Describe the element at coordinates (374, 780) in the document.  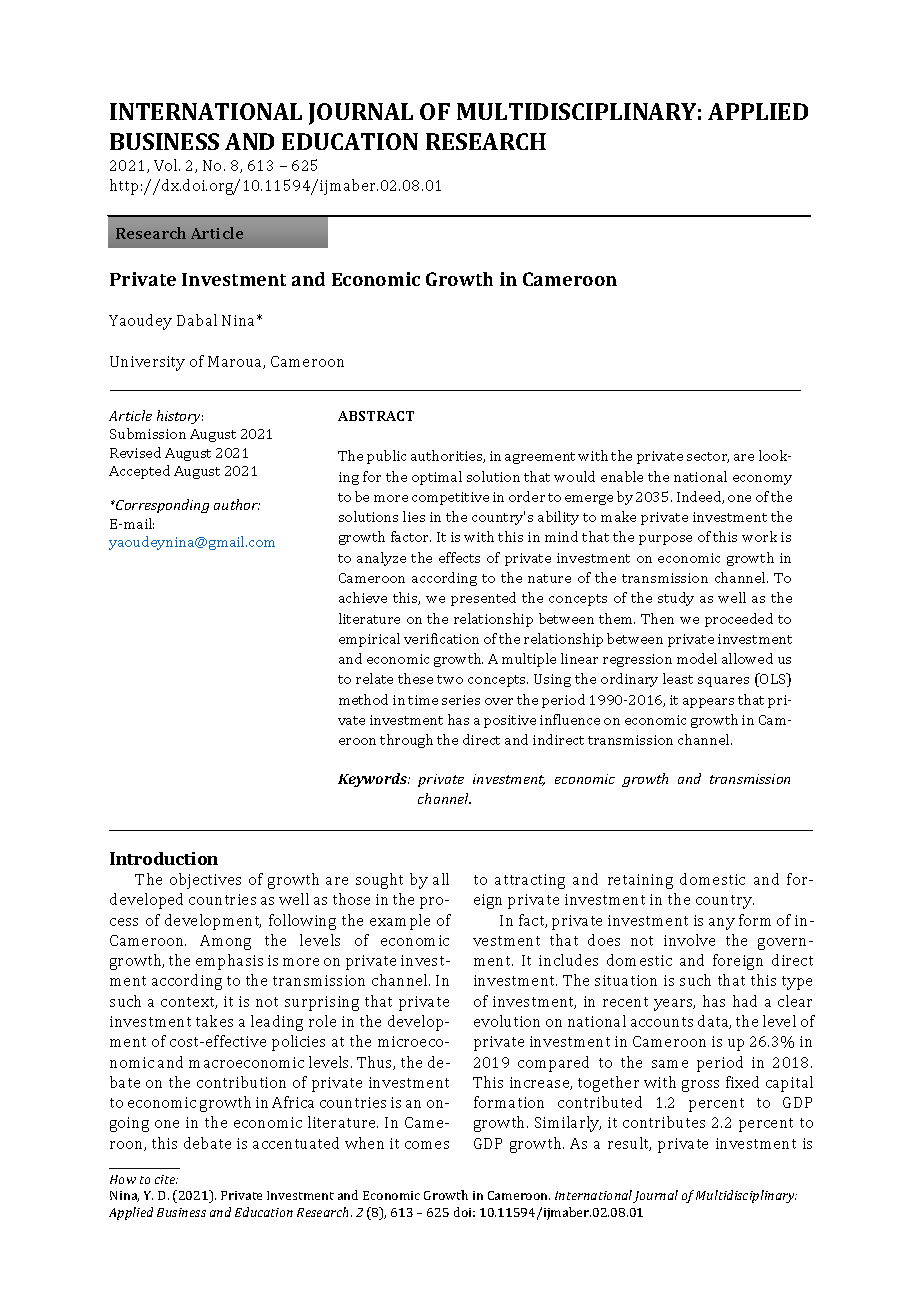
I see `Keywords` at that location.
